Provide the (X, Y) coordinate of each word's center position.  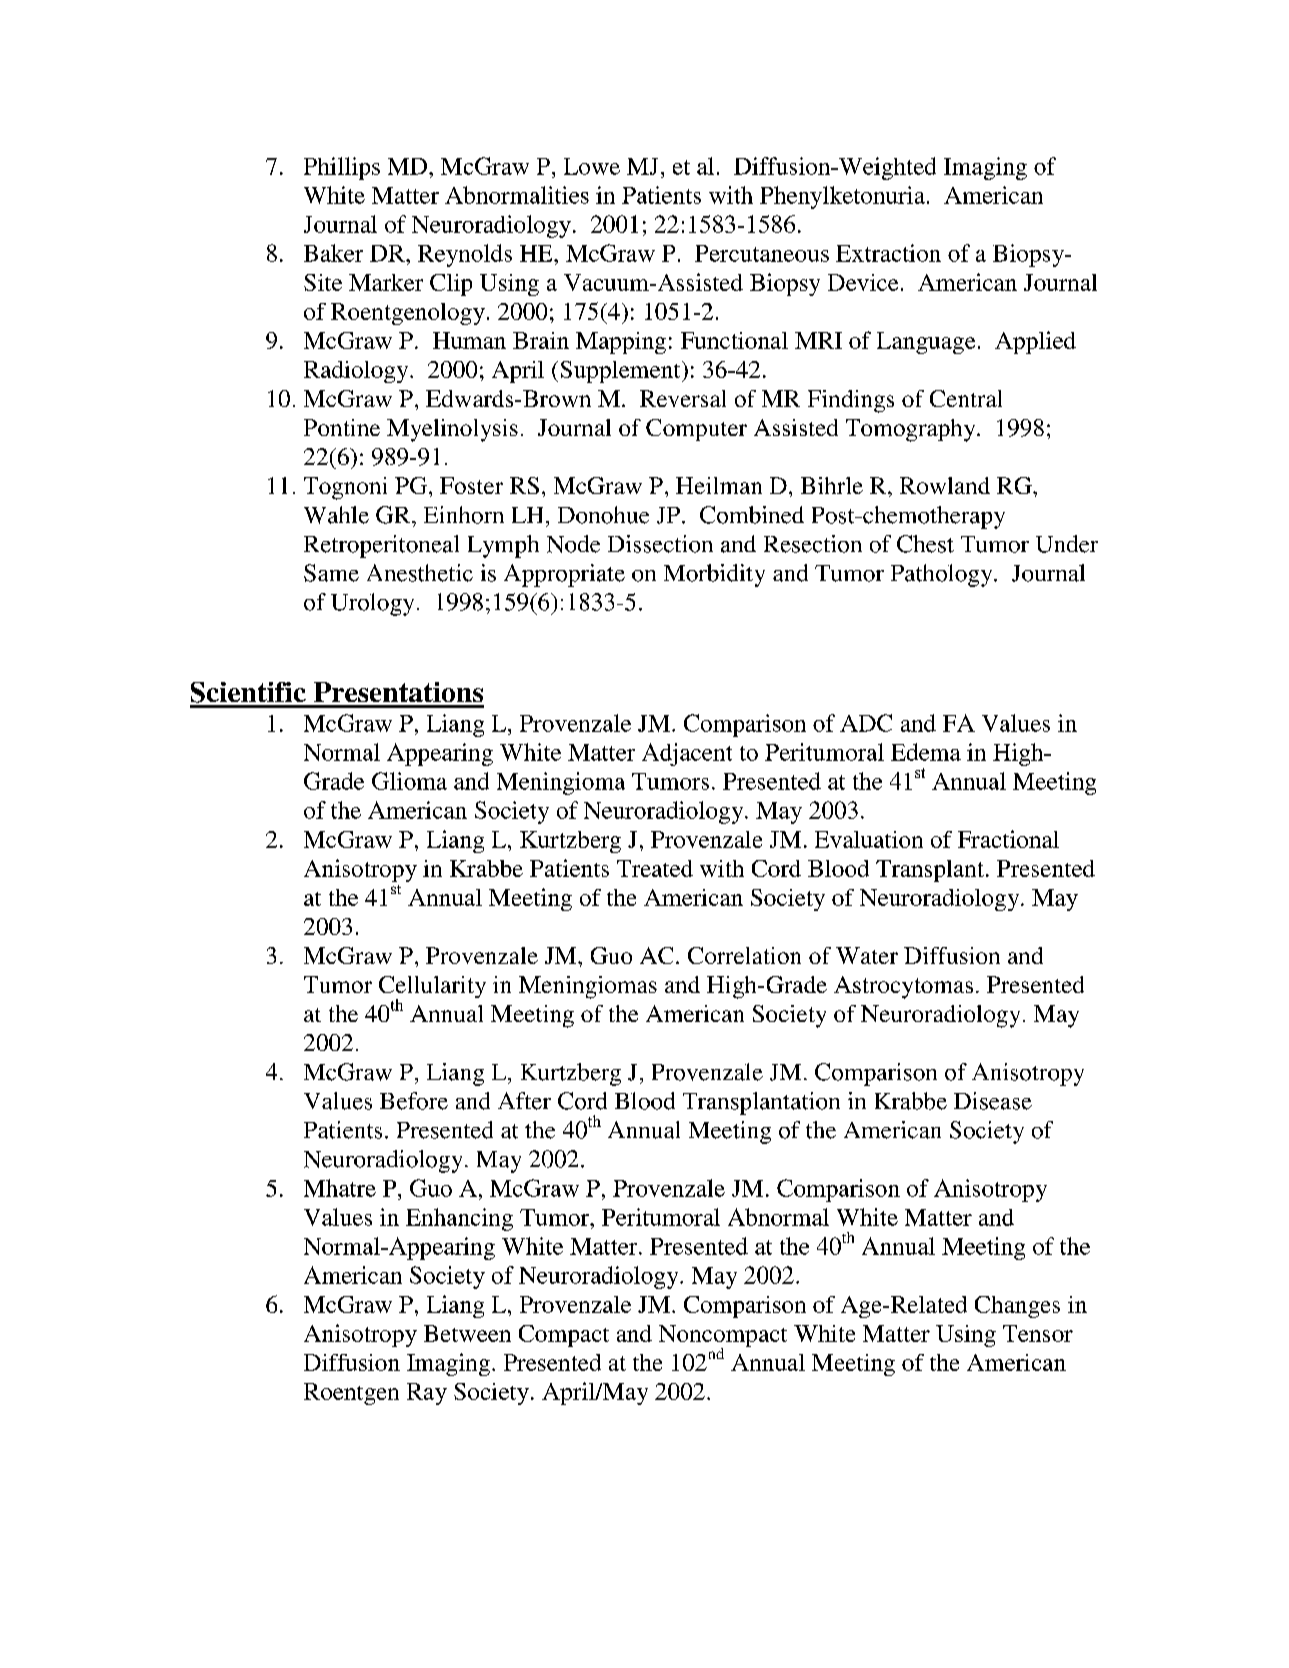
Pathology (943, 575)
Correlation (744, 955)
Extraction (888, 253)
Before (414, 1101)
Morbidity (714, 575)
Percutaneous (762, 253)
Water (867, 955)
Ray (427, 1394)
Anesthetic (420, 573)
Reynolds (465, 255)
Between (467, 1333)
